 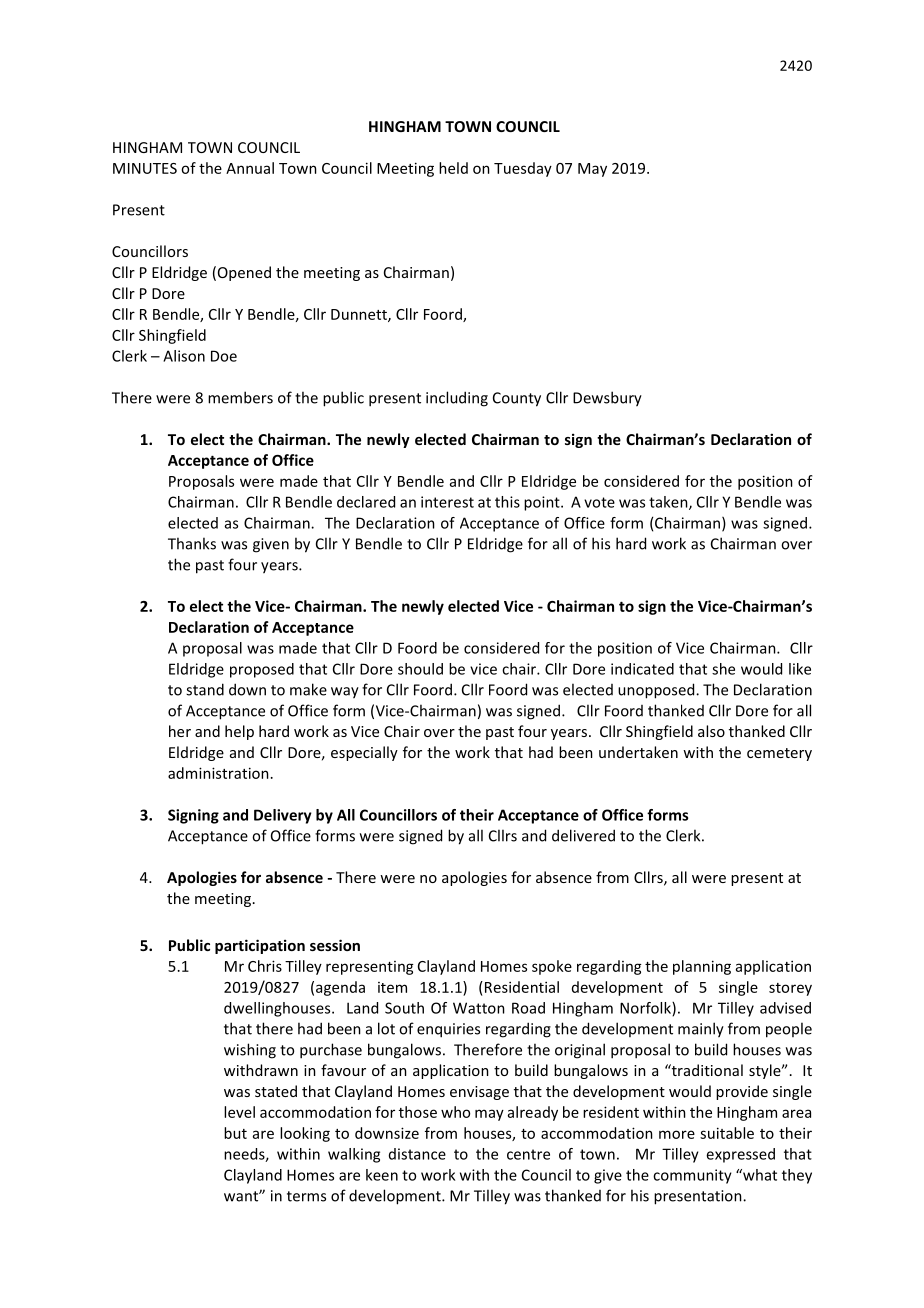 I want to click on but, so click(x=235, y=1133).
